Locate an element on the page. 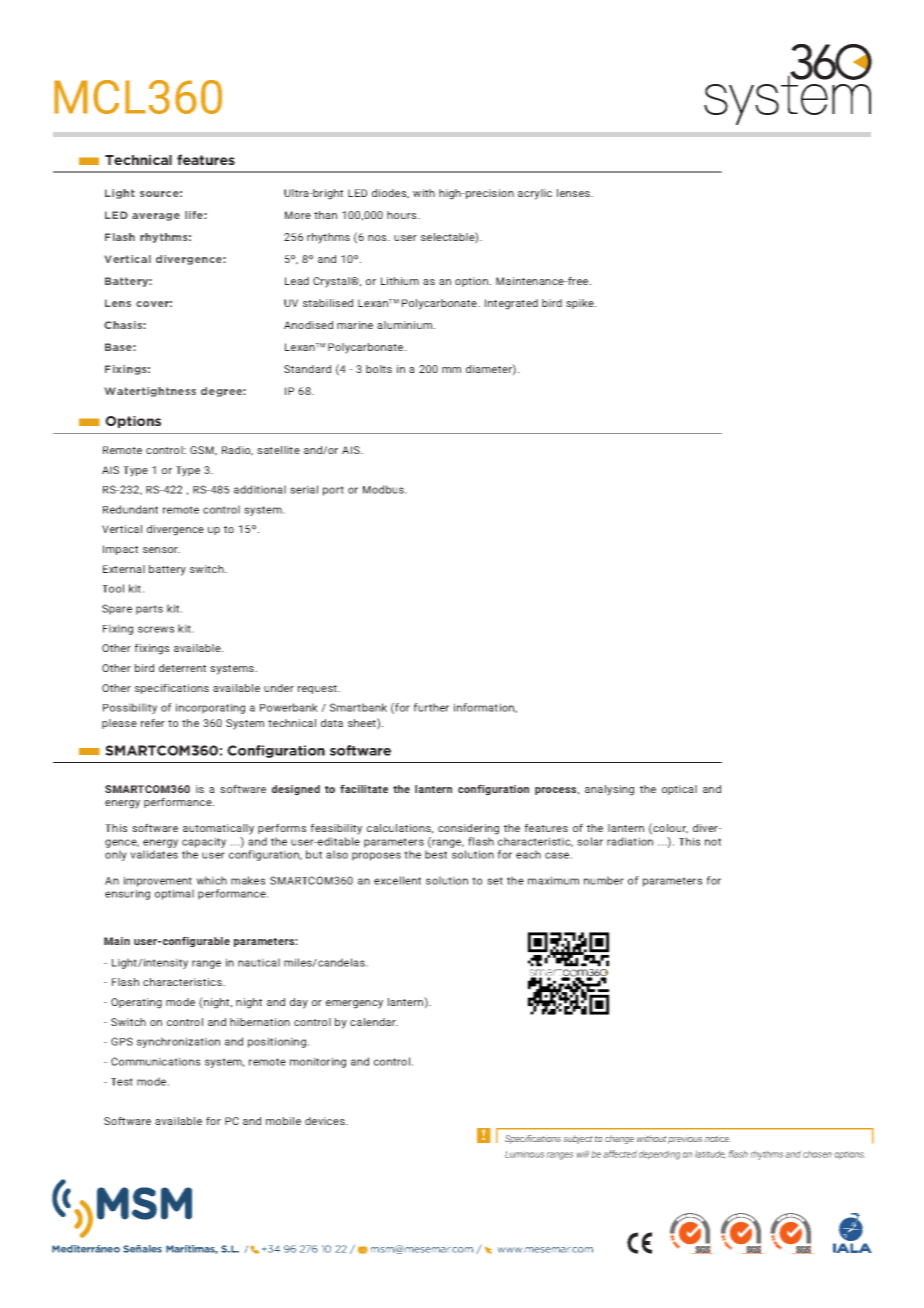 This document has width=924, height=1308. spike is located at coordinates (581, 304).
